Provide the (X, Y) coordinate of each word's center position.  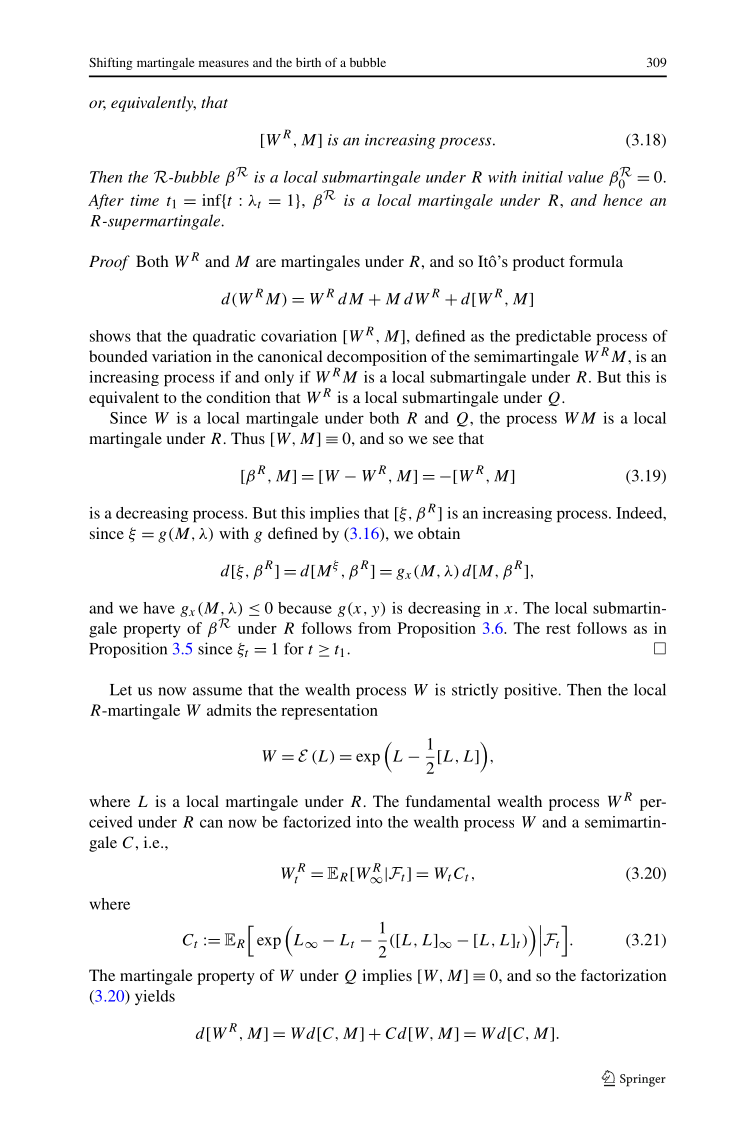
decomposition (377, 359)
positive (532, 691)
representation (329, 712)
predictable (553, 338)
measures (224, 63)
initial (542, 177)
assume (217, 691)
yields (155, 997)
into (369, 822)
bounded (118, 356)
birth (308, 62)
